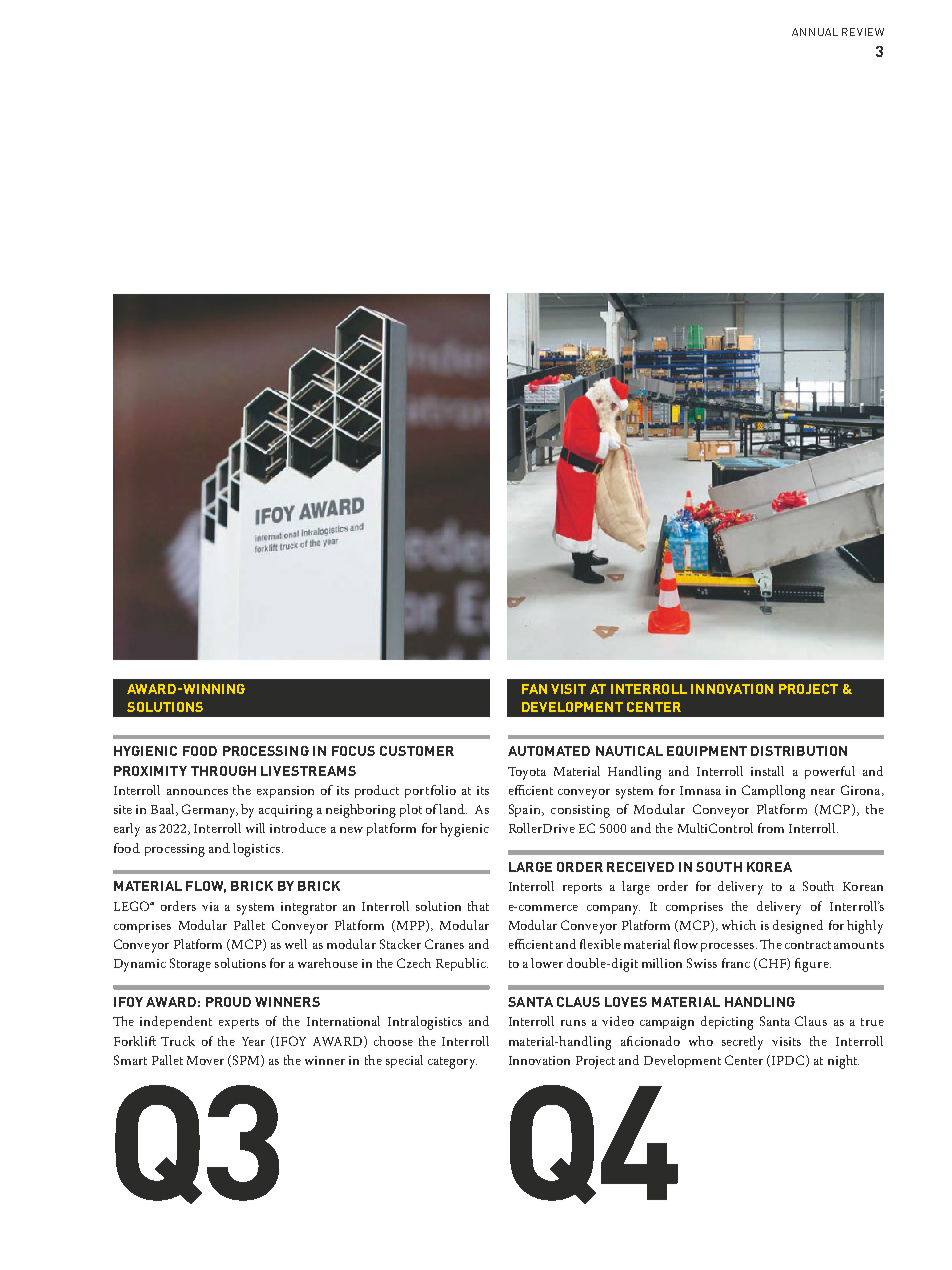 Image resolution: width=952 pixels, height=1270 pixels. Describe the element at coordinates (210, 811) in the page. I see `Germany` at that location.
